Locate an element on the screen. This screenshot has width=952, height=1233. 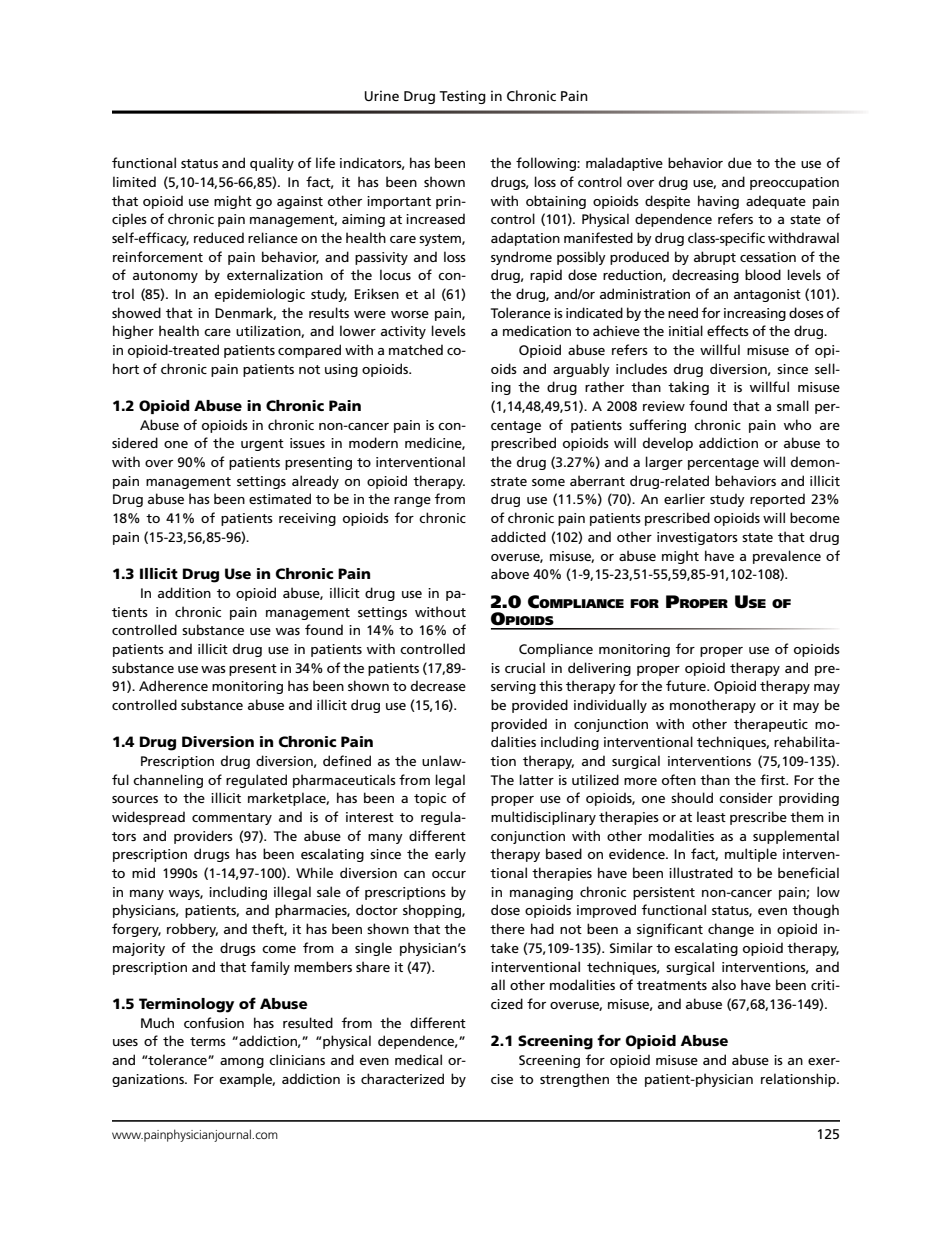
quality is located at coordinates (272, 164).
